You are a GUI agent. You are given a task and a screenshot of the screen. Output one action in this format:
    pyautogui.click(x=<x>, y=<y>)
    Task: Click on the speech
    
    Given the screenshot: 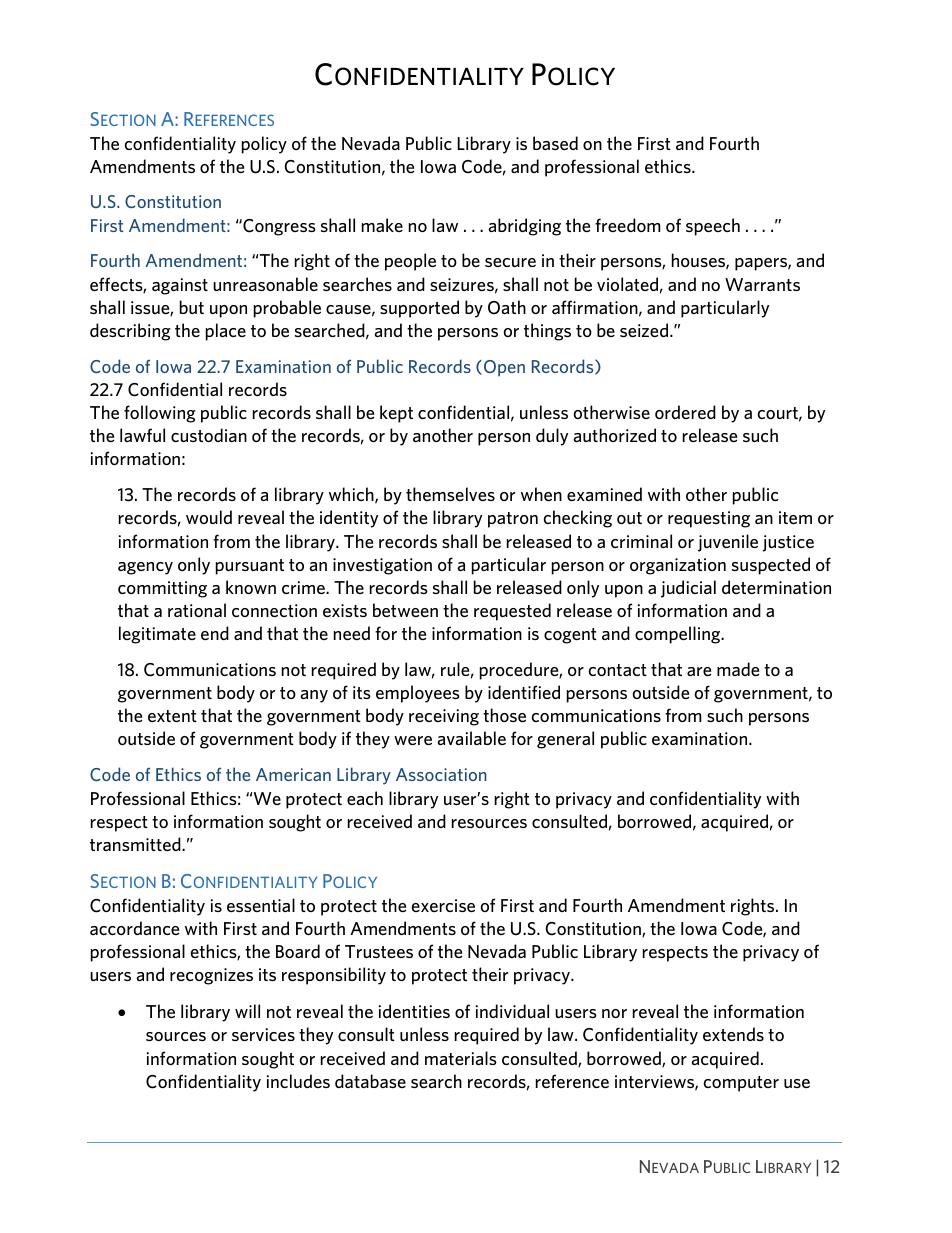 What is the action you would take?
    pyautogui.click(x=713, y=227)
